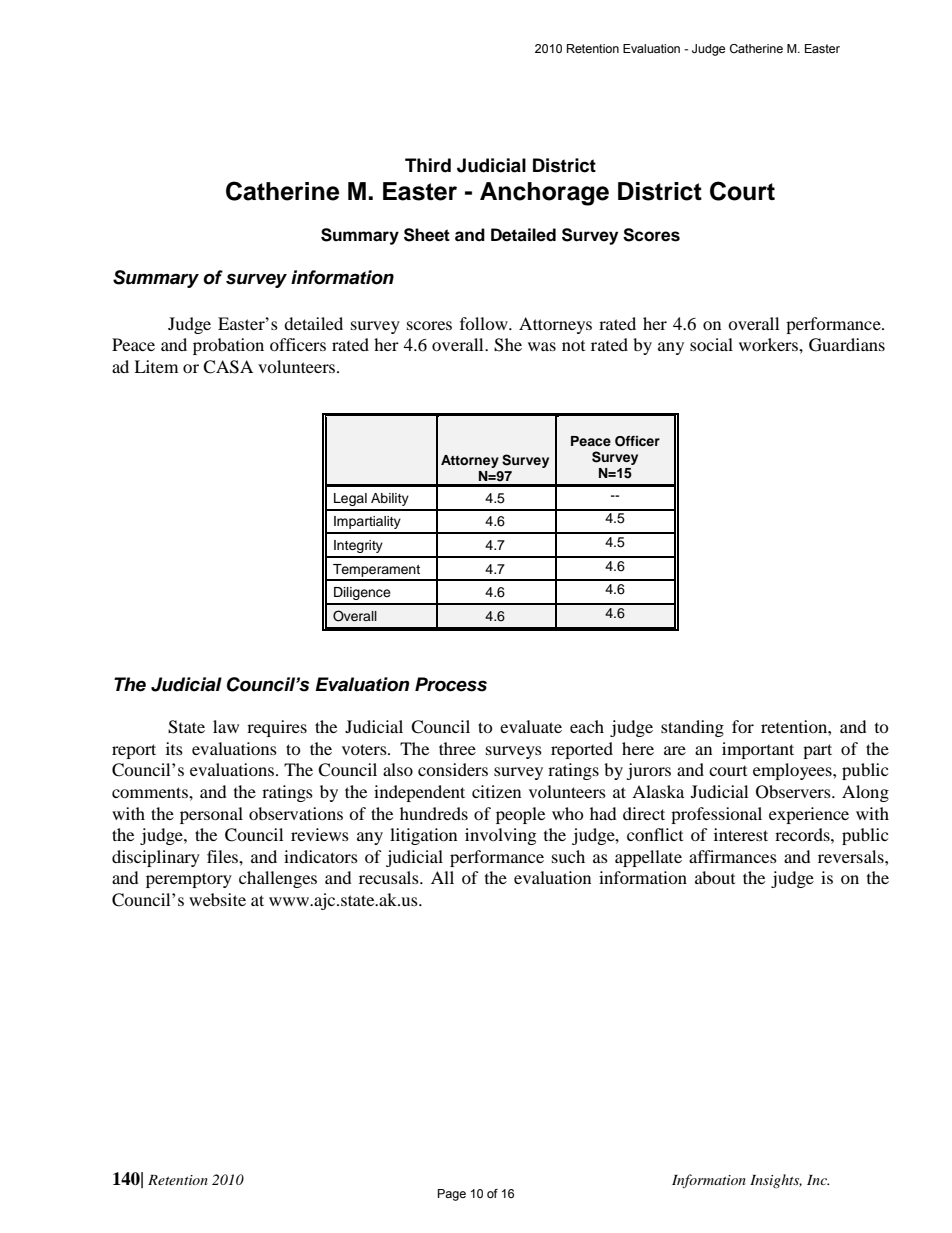 This screenshot has height=1233, width=952. I want to click on about, so click(715, 877).
